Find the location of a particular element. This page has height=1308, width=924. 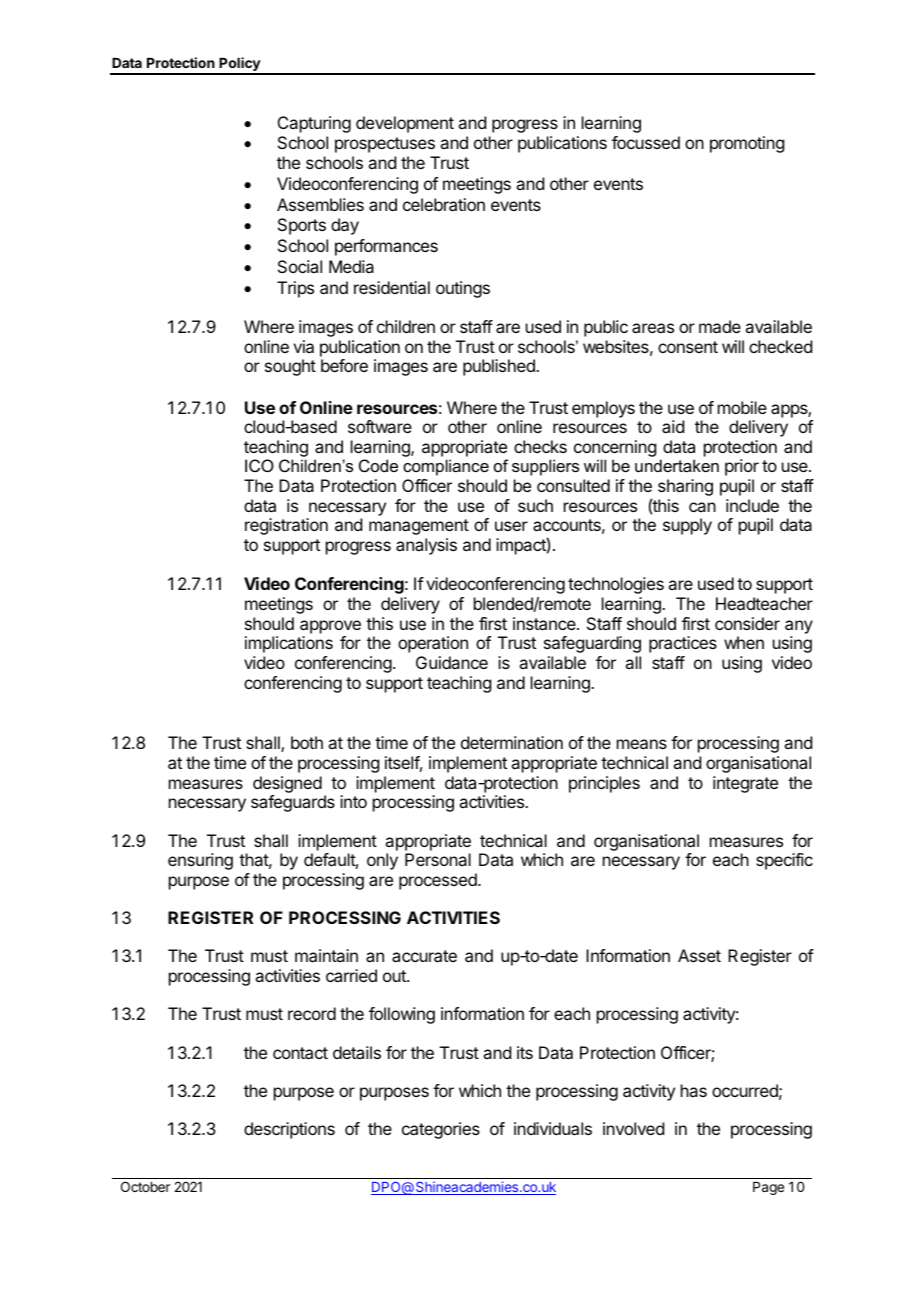

Policy is located at coordinates (240, 65).
